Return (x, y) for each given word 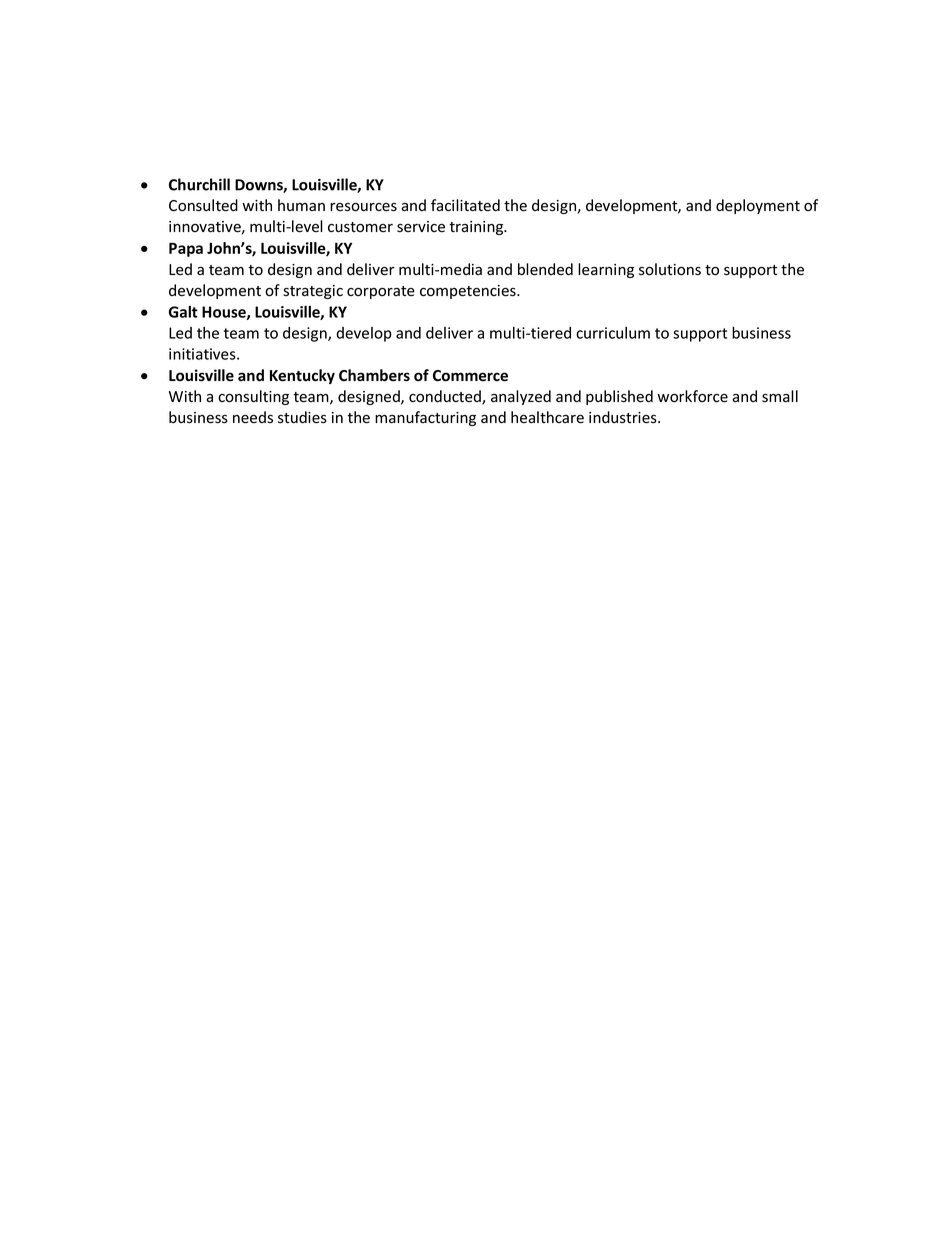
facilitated (465, 205)
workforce (692, 396)
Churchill (199, 184)
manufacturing (425, 418)
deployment (758, 206)
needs (253, 417)
